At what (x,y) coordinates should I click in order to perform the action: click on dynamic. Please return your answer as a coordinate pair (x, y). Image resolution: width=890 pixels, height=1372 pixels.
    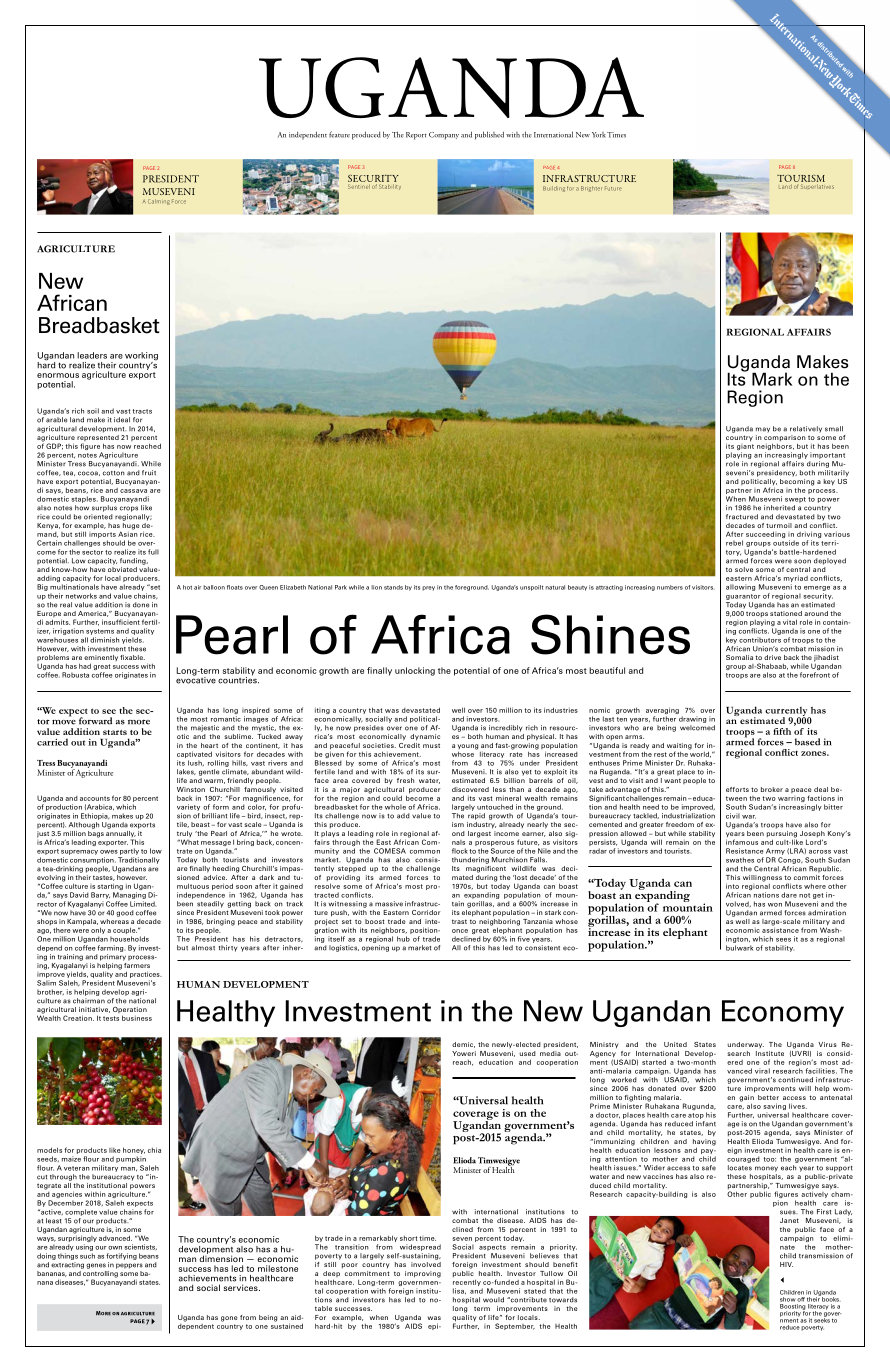
    Looking at the image, I should click on (425, 737).
